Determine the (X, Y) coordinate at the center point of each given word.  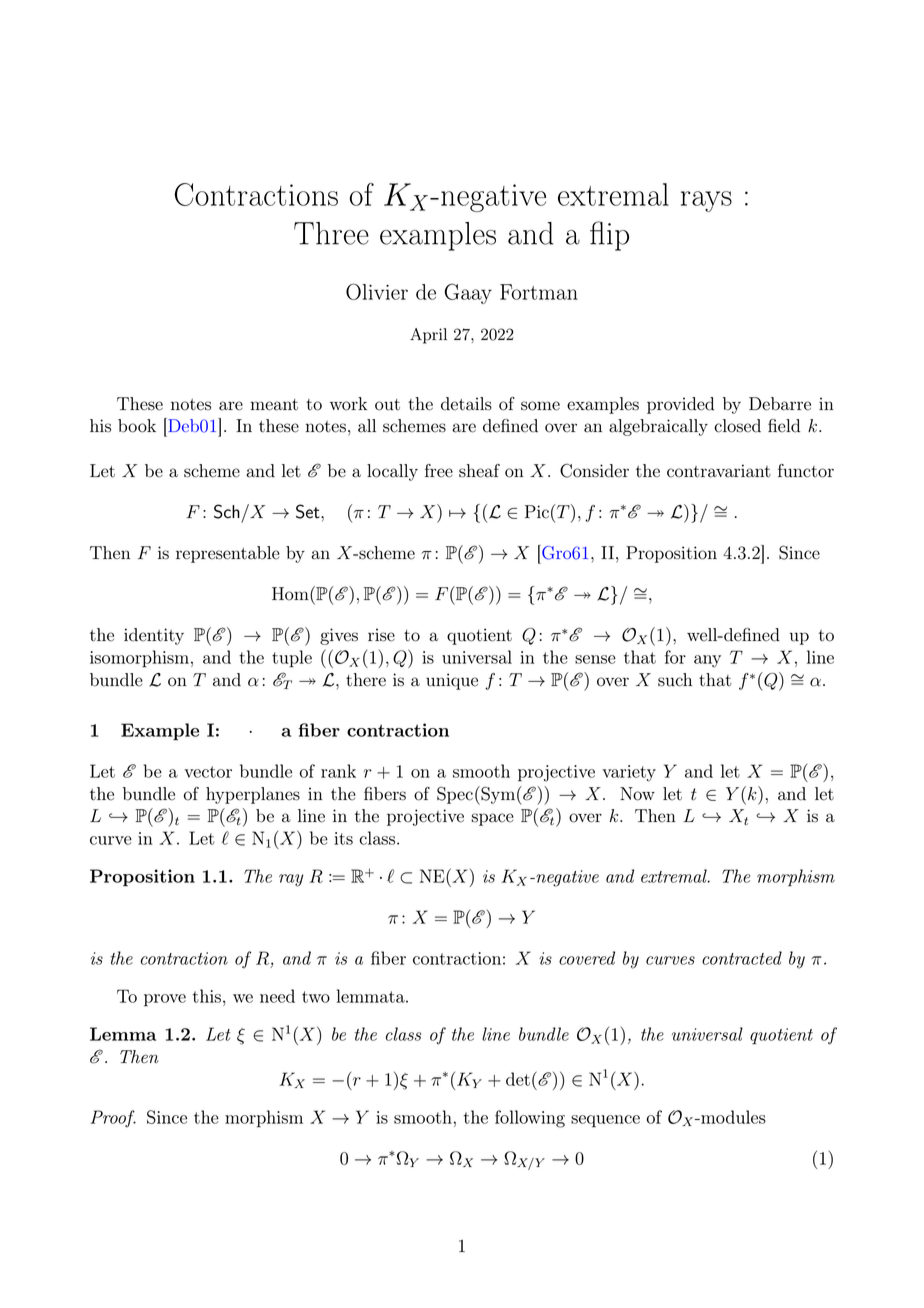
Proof (113, 1118)
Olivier (377, 291)
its (343, 838)
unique (452, 681)
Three (331, 233)
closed (737, 426)
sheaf (479, 471)
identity (154, 636)
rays (706, 201)
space (492, 819)
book (137, 426)
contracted (742, 958)
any (707, 661)
